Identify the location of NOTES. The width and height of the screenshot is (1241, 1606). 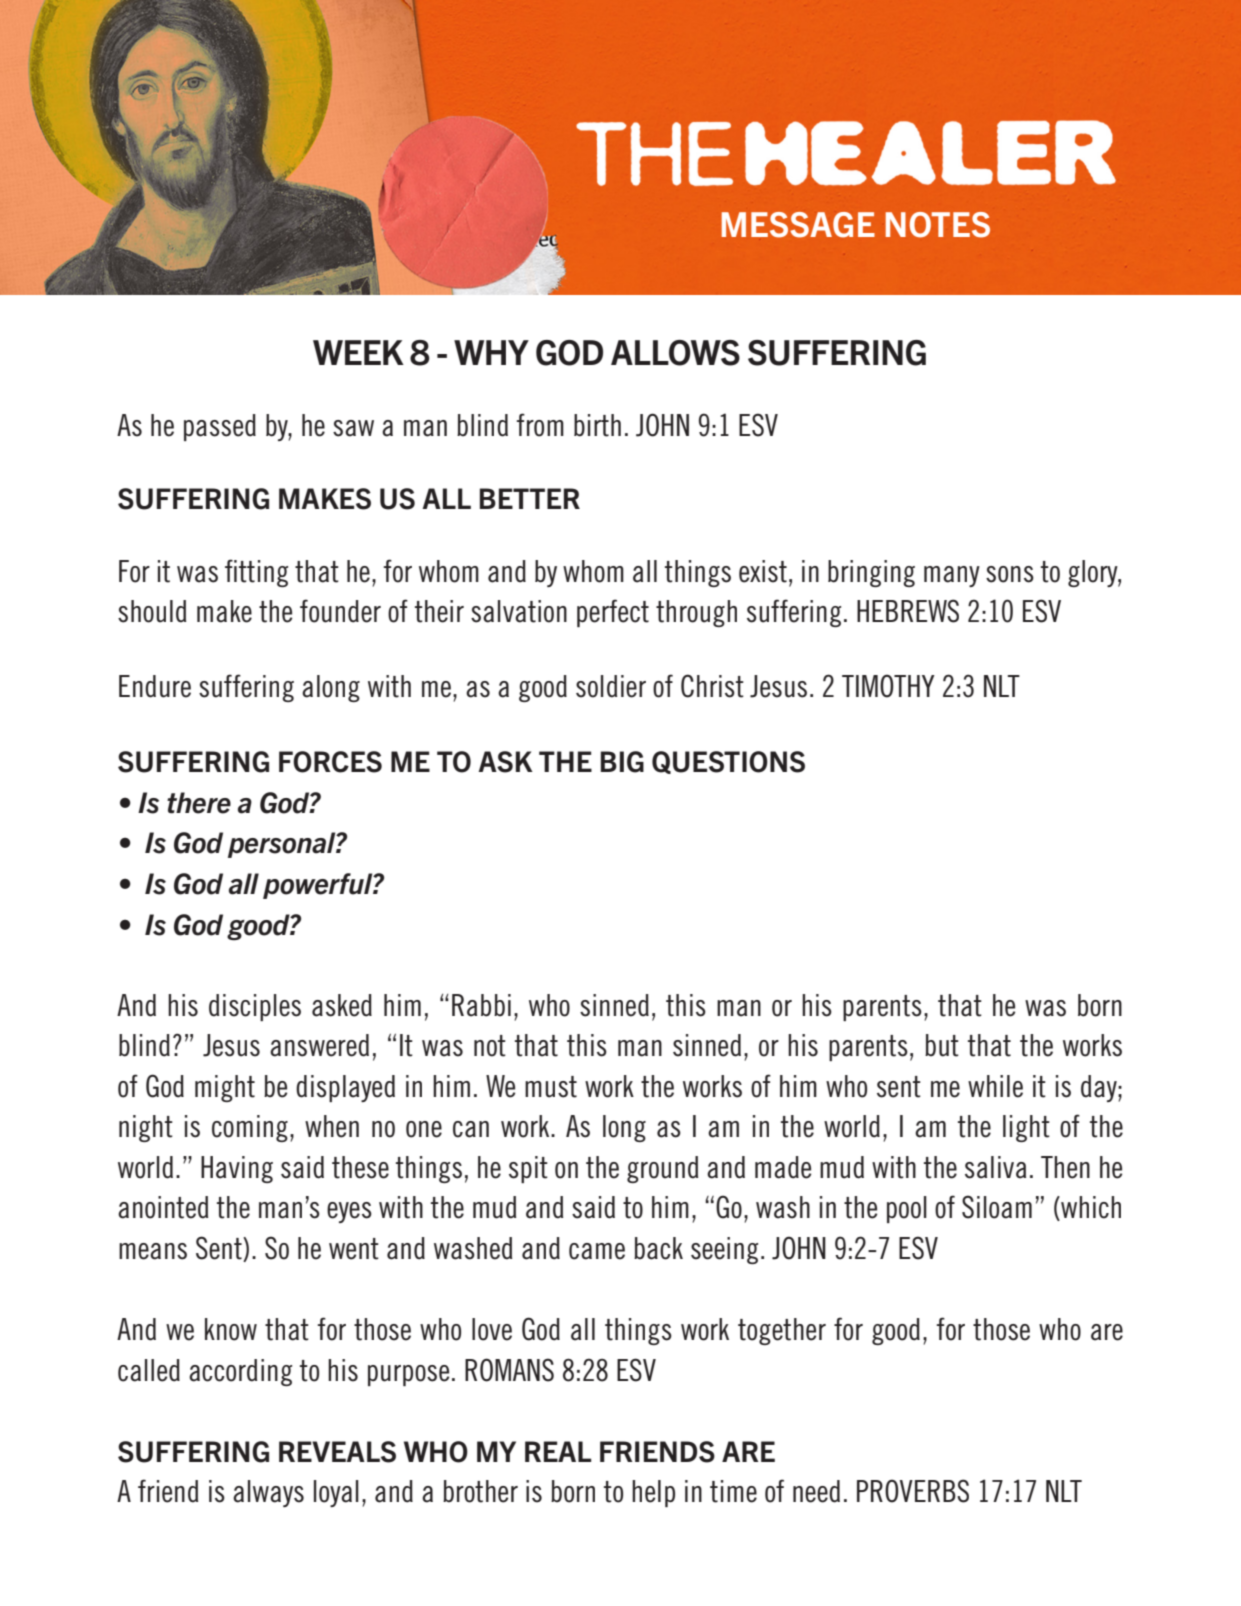
(938, 225).
